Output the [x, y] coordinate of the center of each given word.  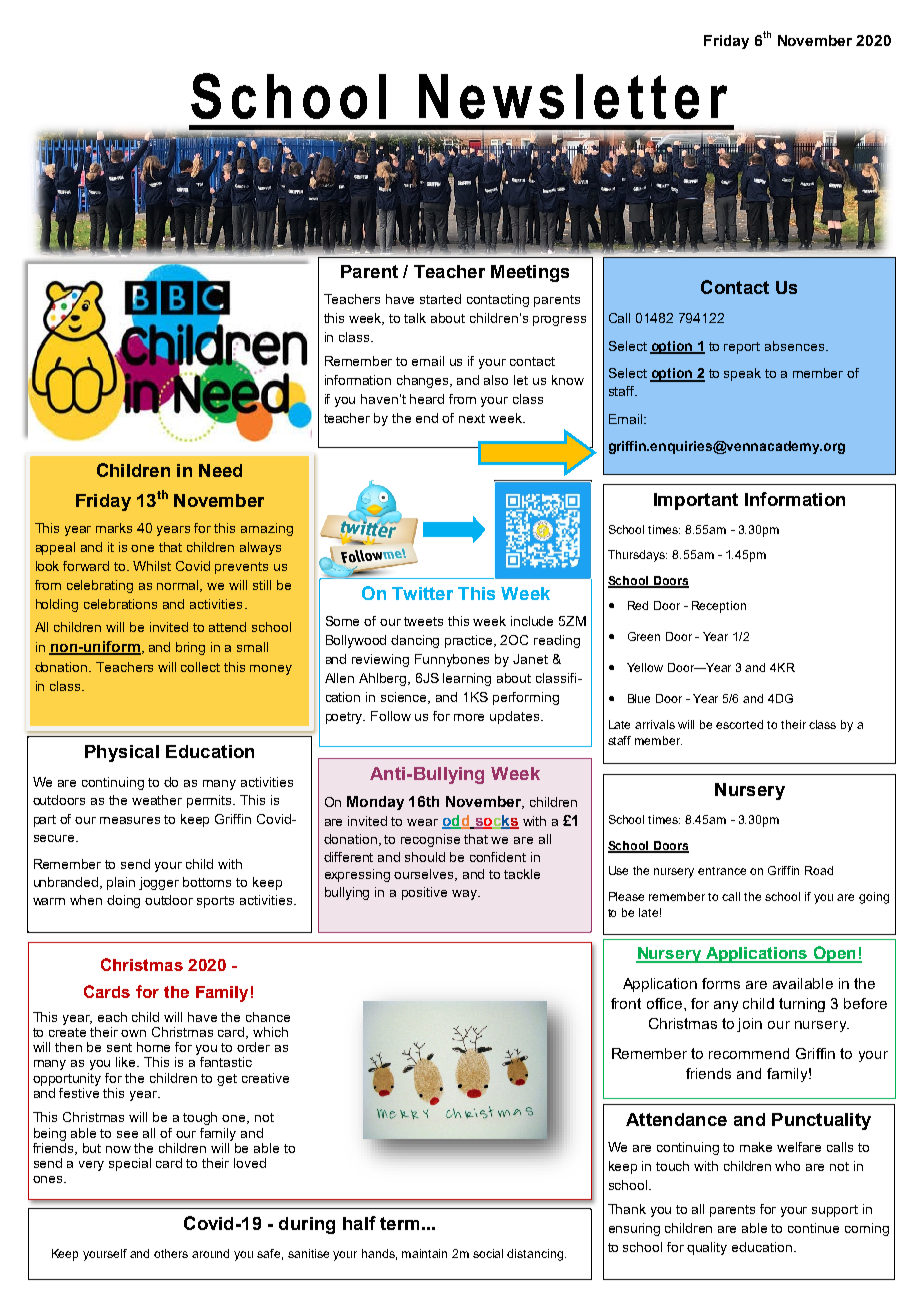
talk [415, 318]
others [171, 1253]
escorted [739, 724]
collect [200, 667]
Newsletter [573, 96]
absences [794, 346]
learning [467, 679]
